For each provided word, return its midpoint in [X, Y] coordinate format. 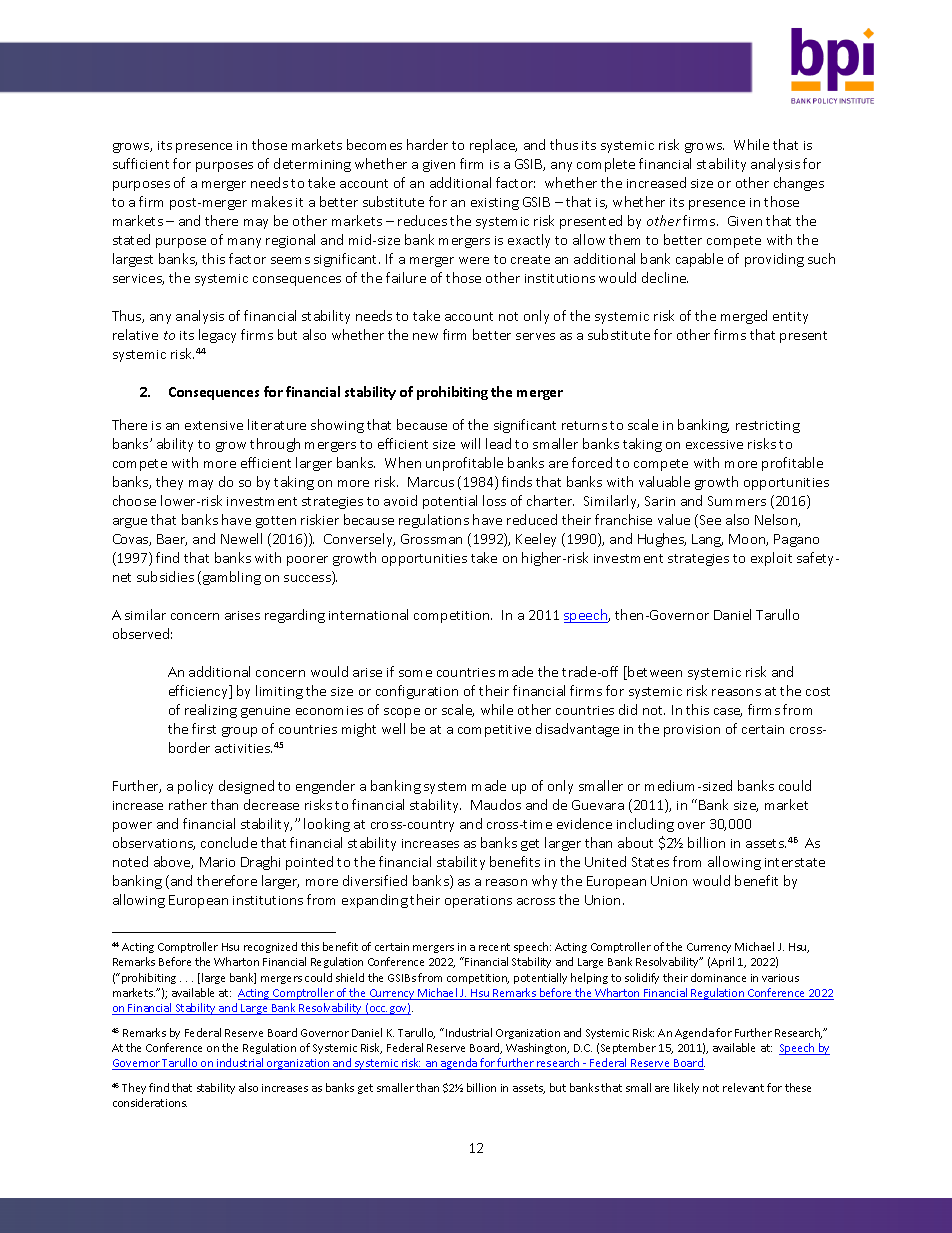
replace [493, 146]
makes [272, 201]
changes [799, 184]
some [415, 673]
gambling [232, 578]
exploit [771, 559]
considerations [150, 1102]
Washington [537, 1048]
